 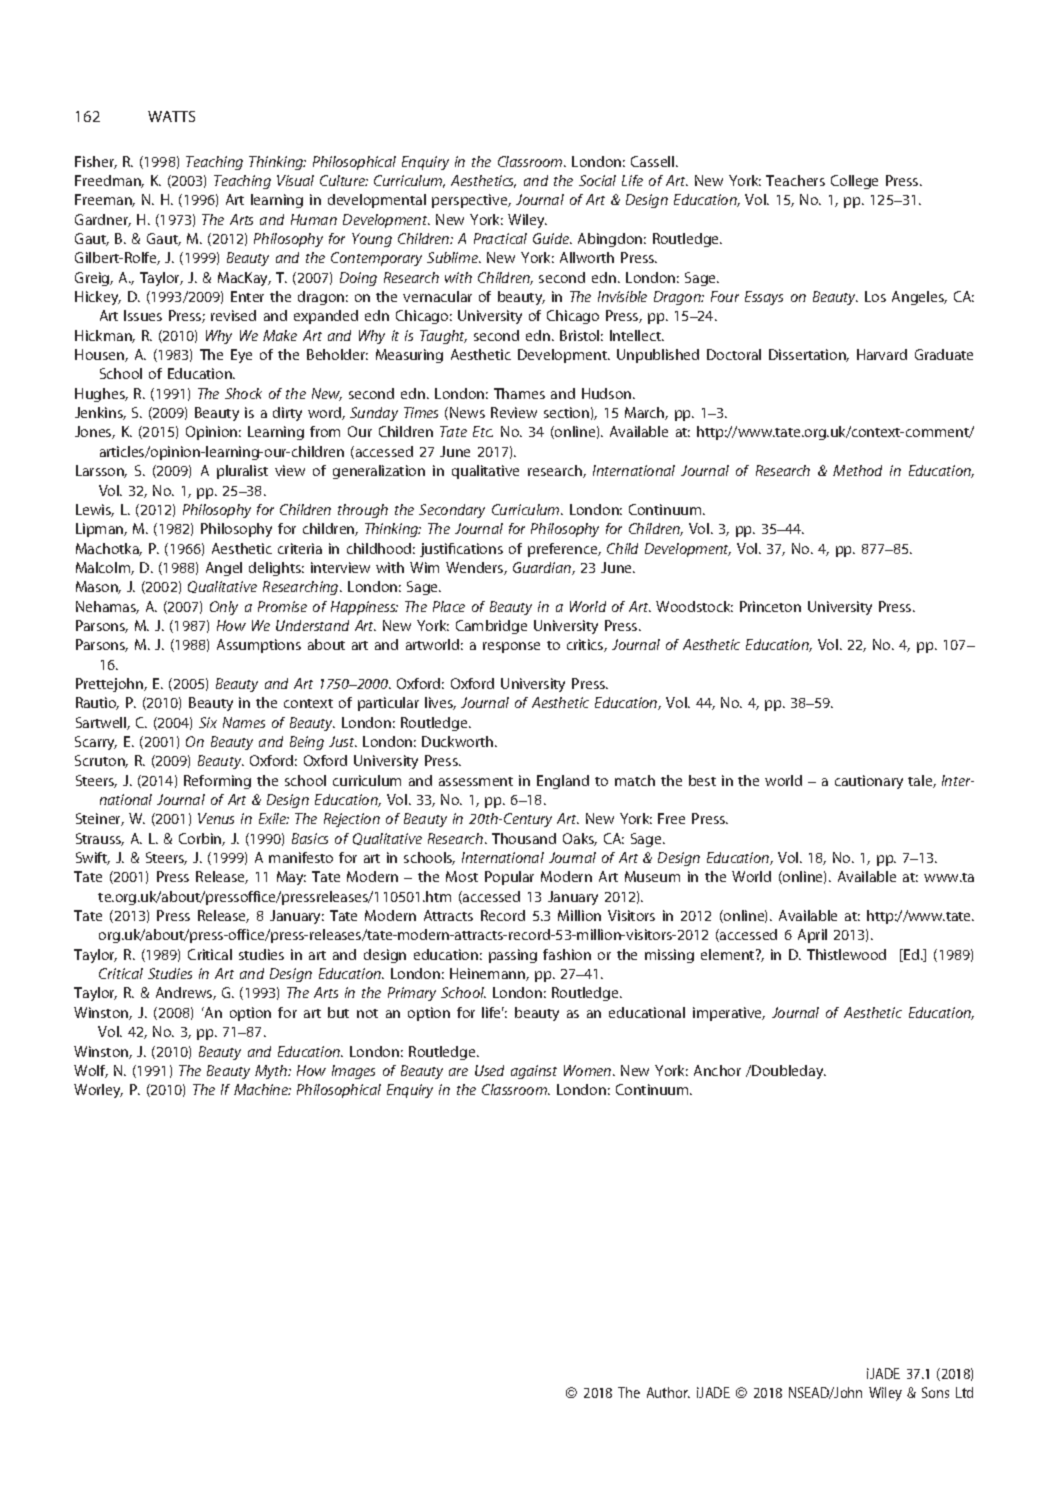 I want to click on Ltd, so click(x=964, y=1392).
